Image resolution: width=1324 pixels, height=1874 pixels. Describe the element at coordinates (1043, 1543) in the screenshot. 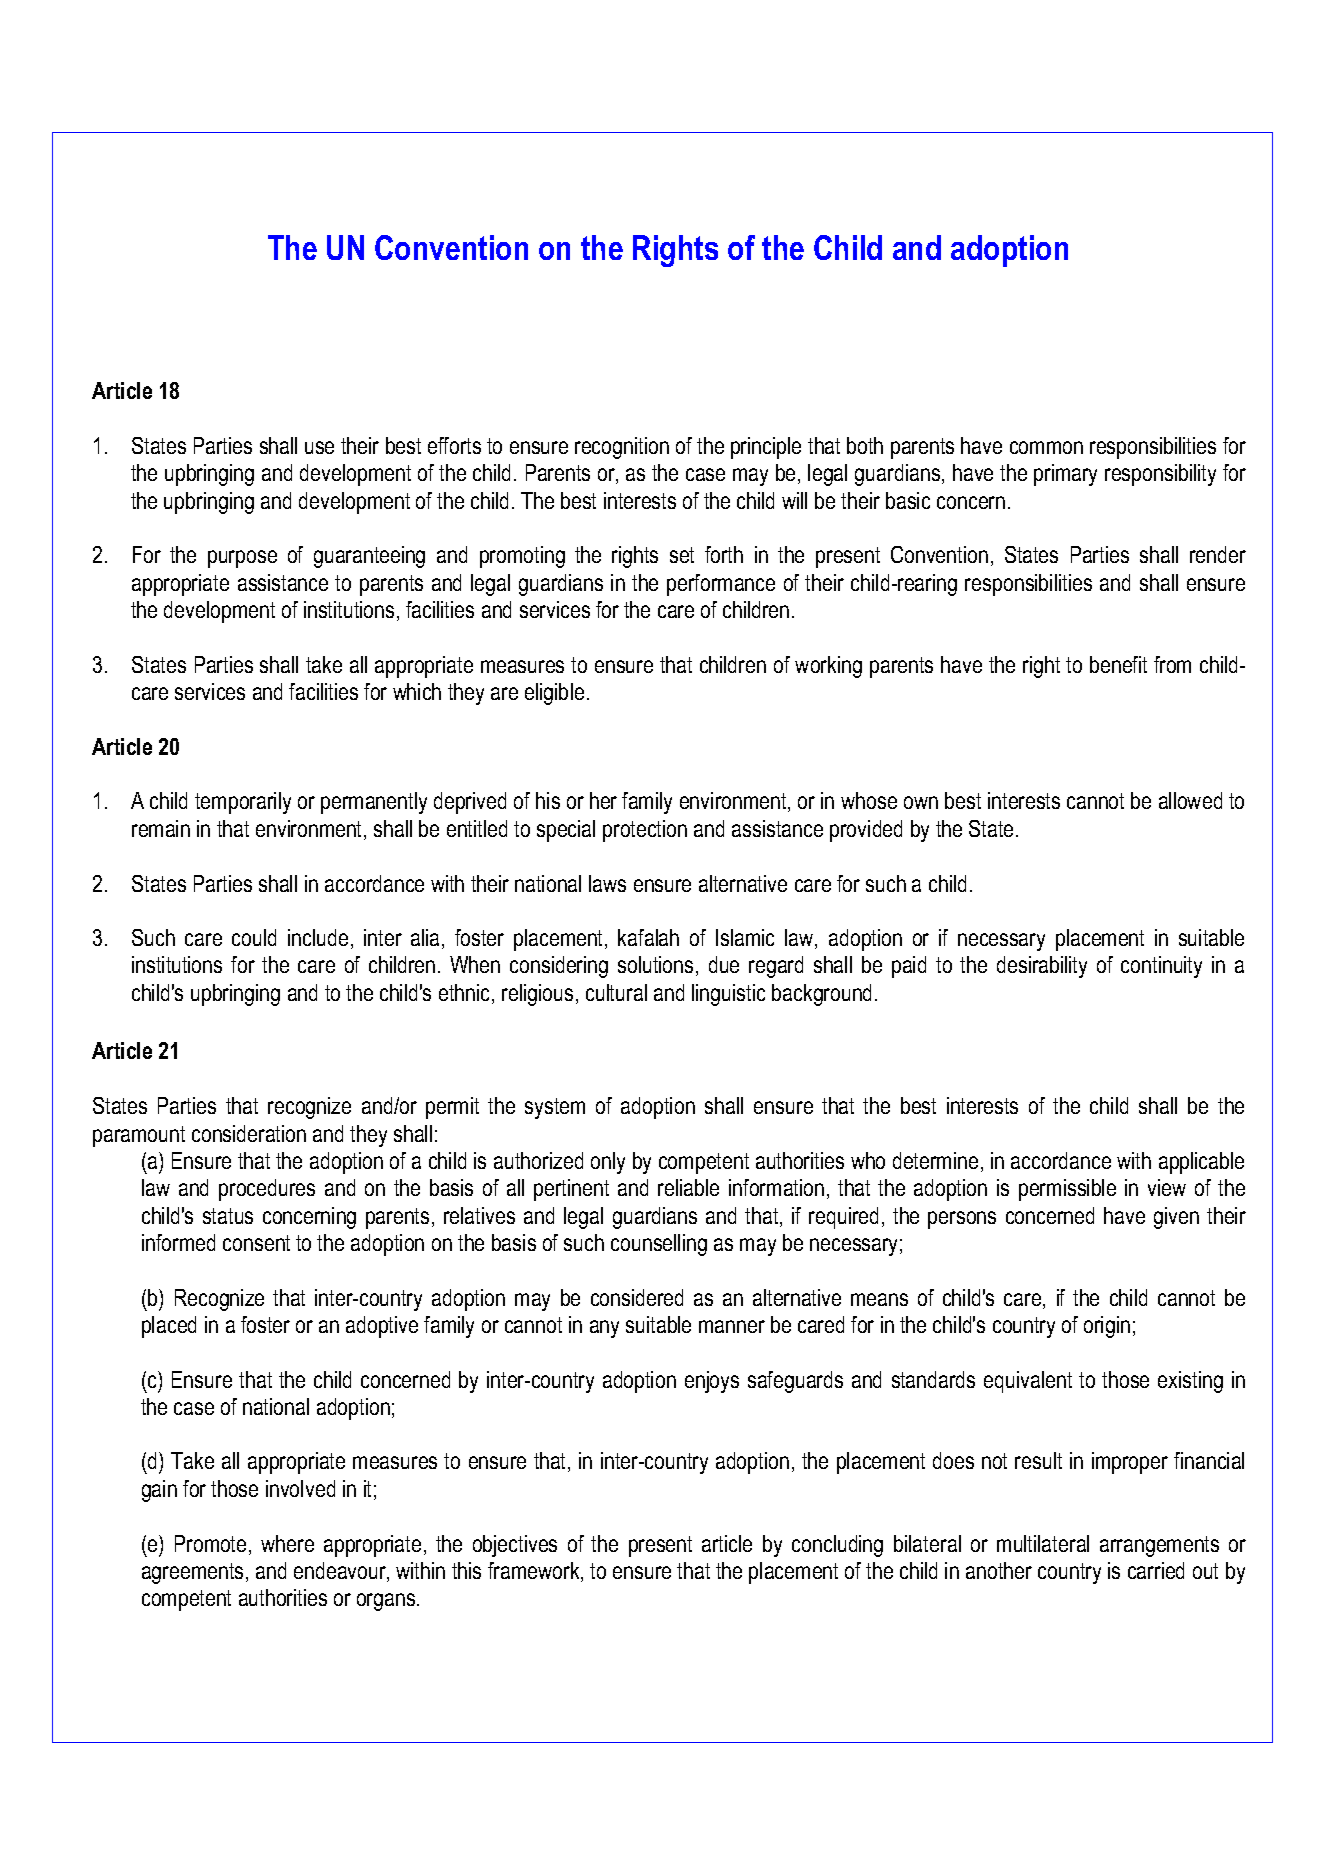

I see `multilateral` at that location.
